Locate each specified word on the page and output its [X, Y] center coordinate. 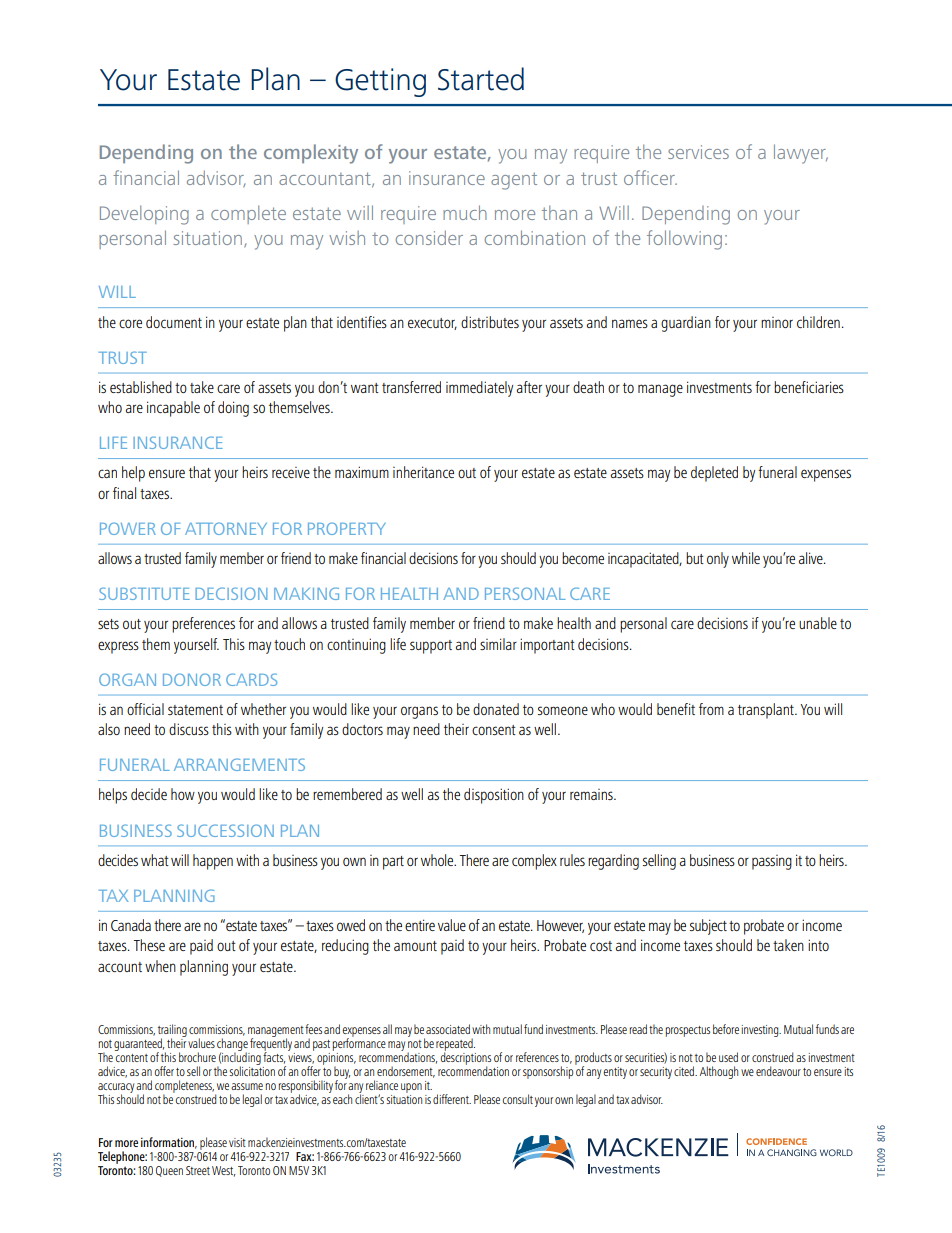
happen [213, 862]
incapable [173, 409]
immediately [479, 389]
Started [481, 79]
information [169, 1143]
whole [438, 860]
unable [818, 623]
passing [772, 862]
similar [498, 644]
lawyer [801, 154]
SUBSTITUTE [144, 593]
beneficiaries [809, 387]
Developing [144, 215]
